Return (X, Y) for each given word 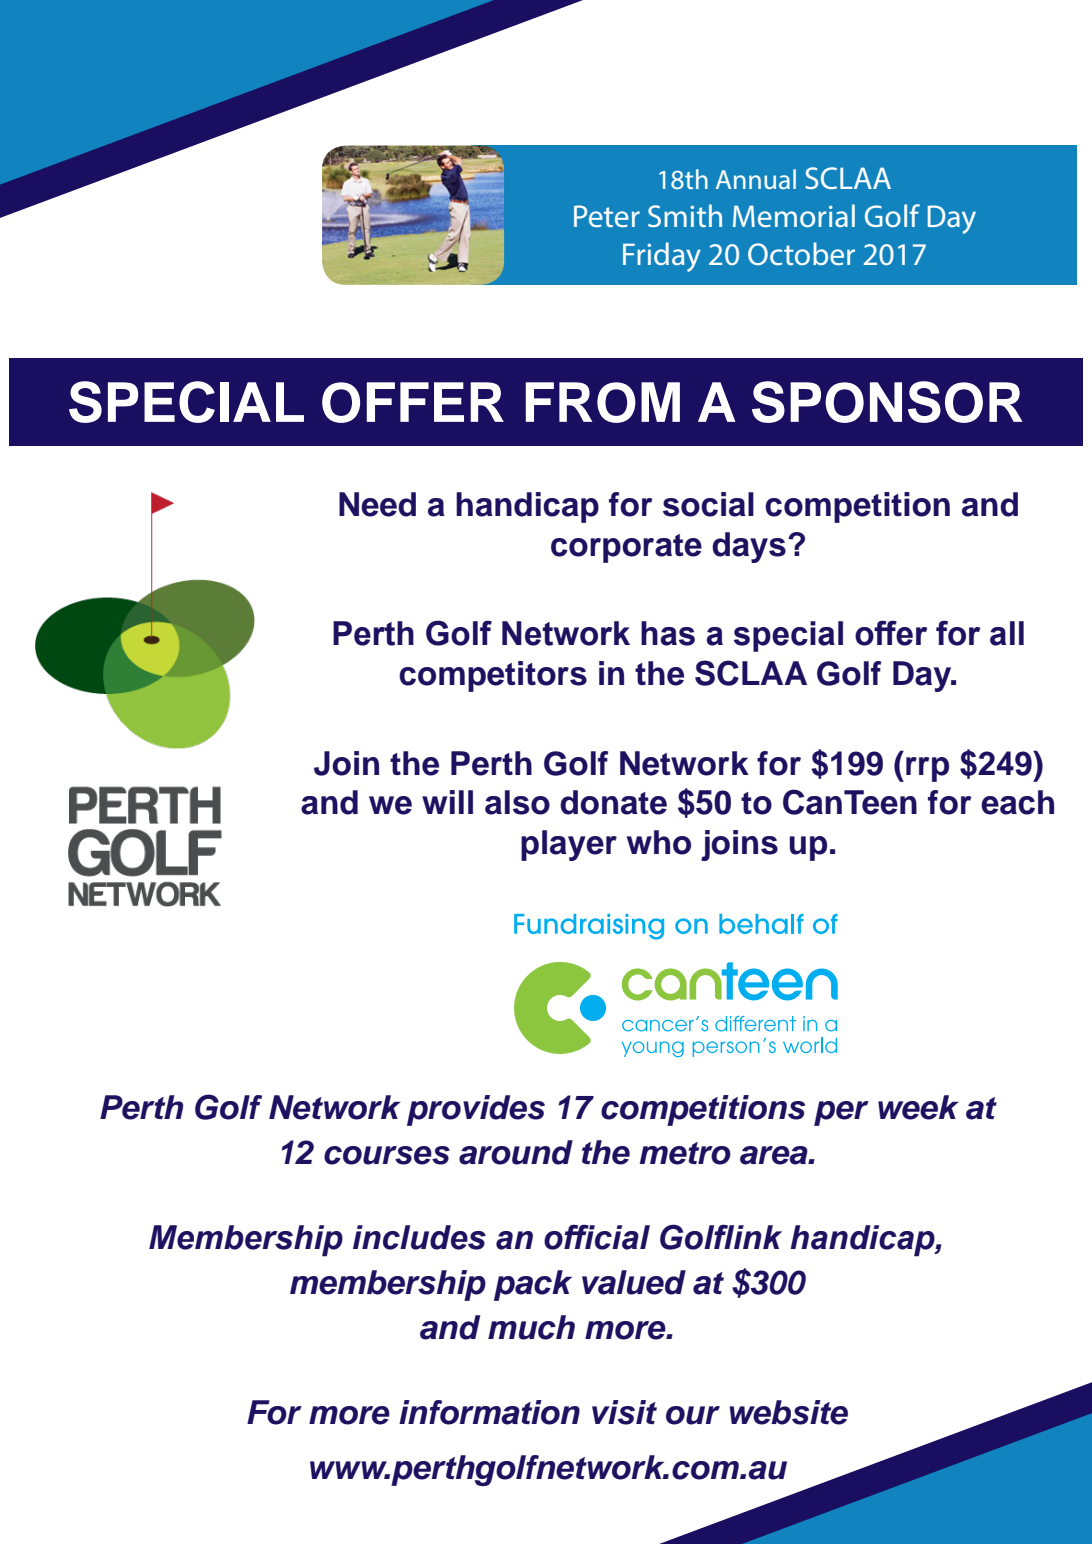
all (1007, 633)
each (1017, 802)
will (447, 802)
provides (476, 1110)
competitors (493, 676)
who (659, 842)
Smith (685, 215)
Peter (607, 216)
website (788, 1412)
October (801, 253)
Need (377, 504)
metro (685, 1153)
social (708, 504)
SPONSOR (887, 402)
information (489, 1412)
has (668, 633)
